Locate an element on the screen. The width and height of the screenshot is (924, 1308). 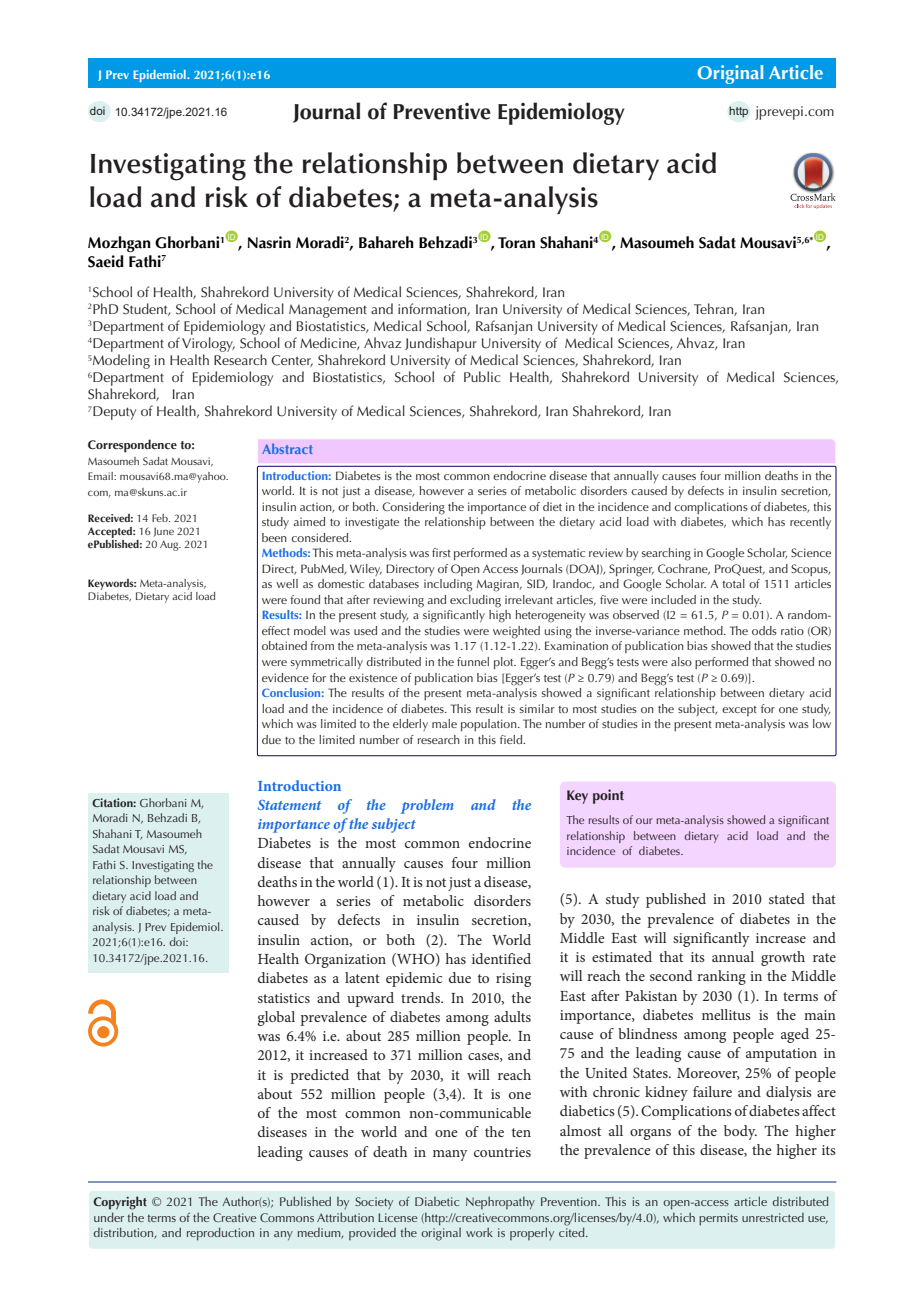
recently is located at coordinates (810, 523).
